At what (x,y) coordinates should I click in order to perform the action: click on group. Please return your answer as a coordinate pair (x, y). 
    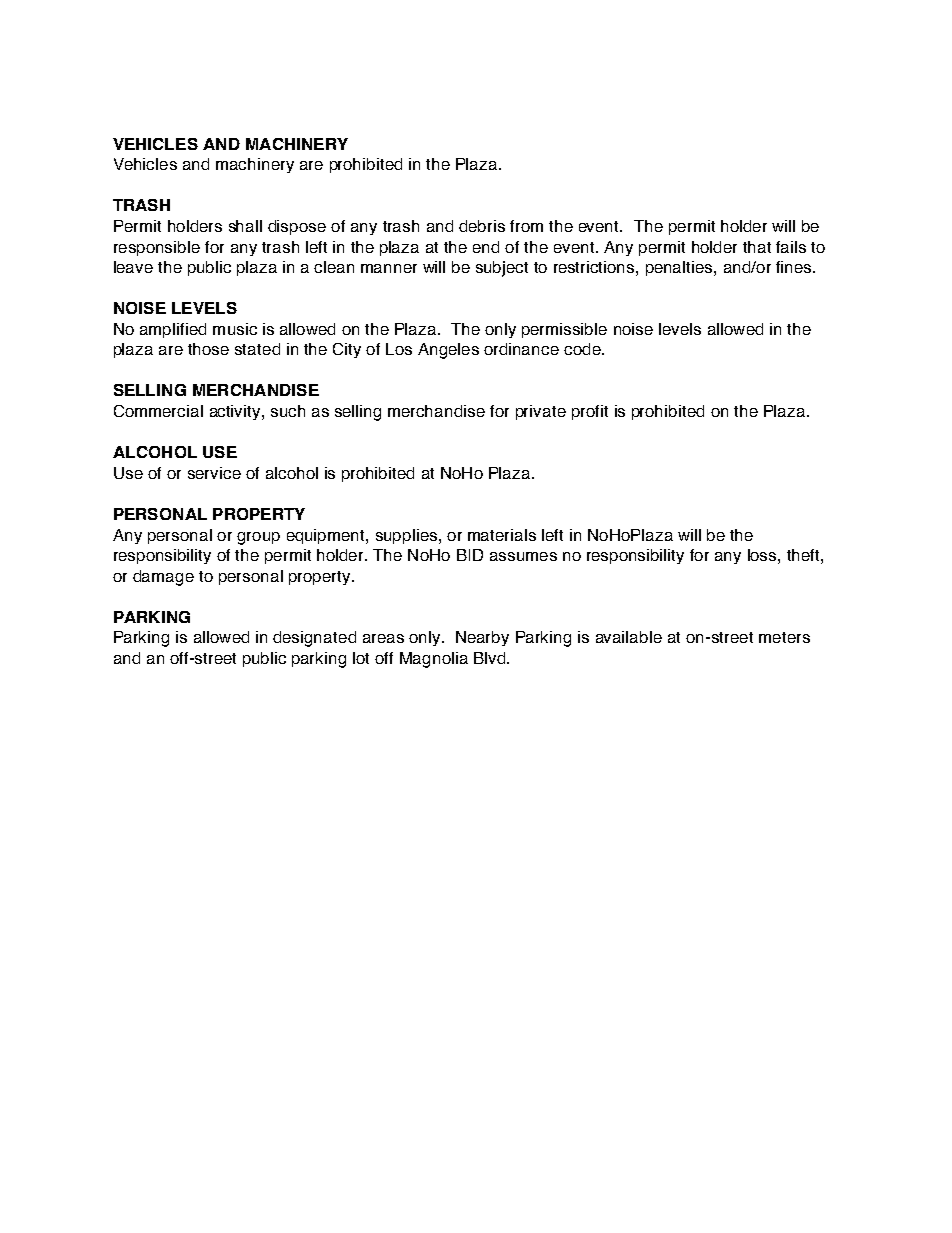
    Looking at the image, I should click on (258, 538).
